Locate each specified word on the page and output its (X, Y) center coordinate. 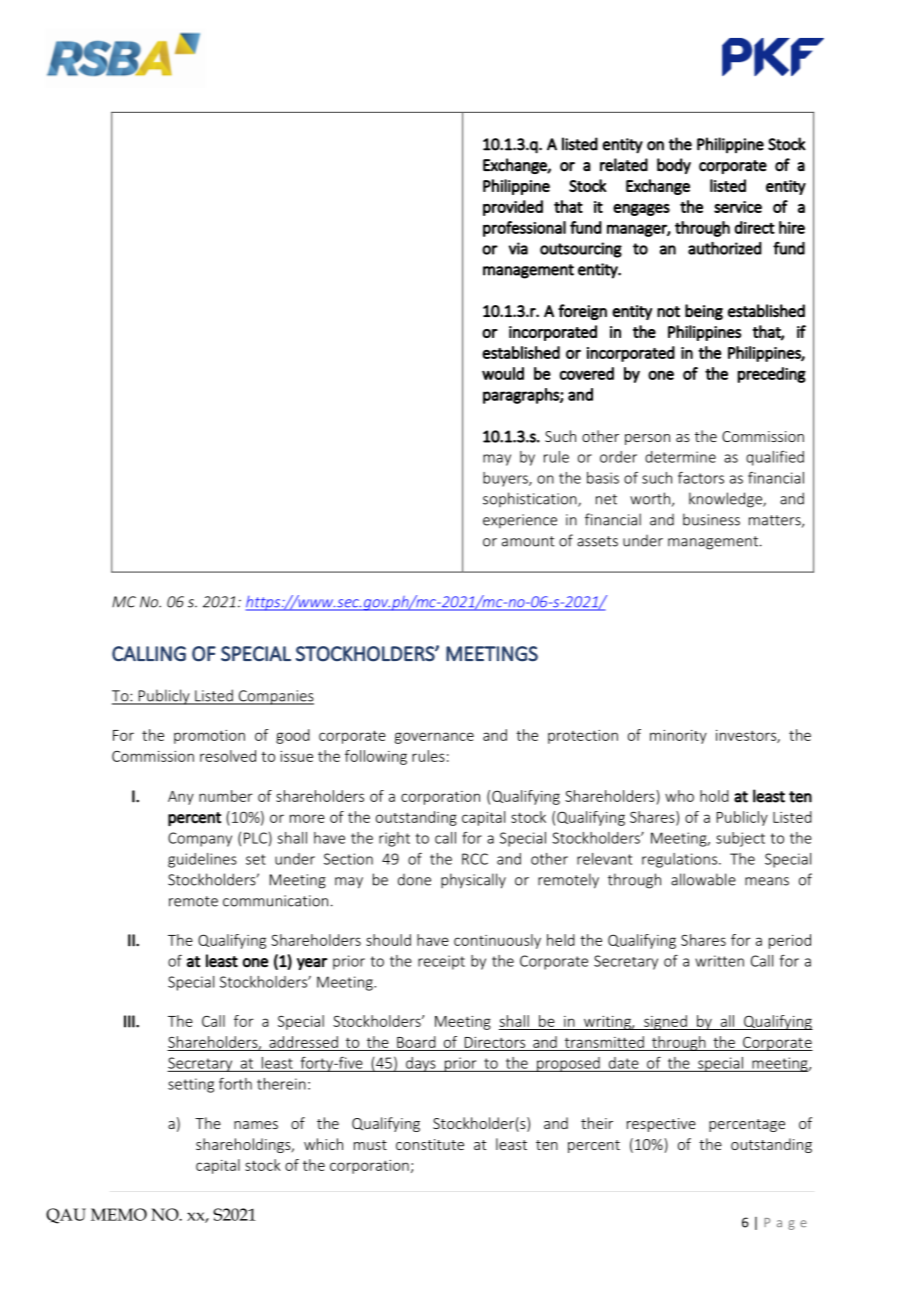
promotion (209, 737)
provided (513, 208)
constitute (430, 1144)
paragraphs (522, 396)
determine (680, 457)
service (738, 207)
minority (678, 737)
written (719, 961)
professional (524, 229)
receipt (441, 962)
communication (275, 901)
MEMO (119, 1214)
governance (434, 738)
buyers (506, 479)
